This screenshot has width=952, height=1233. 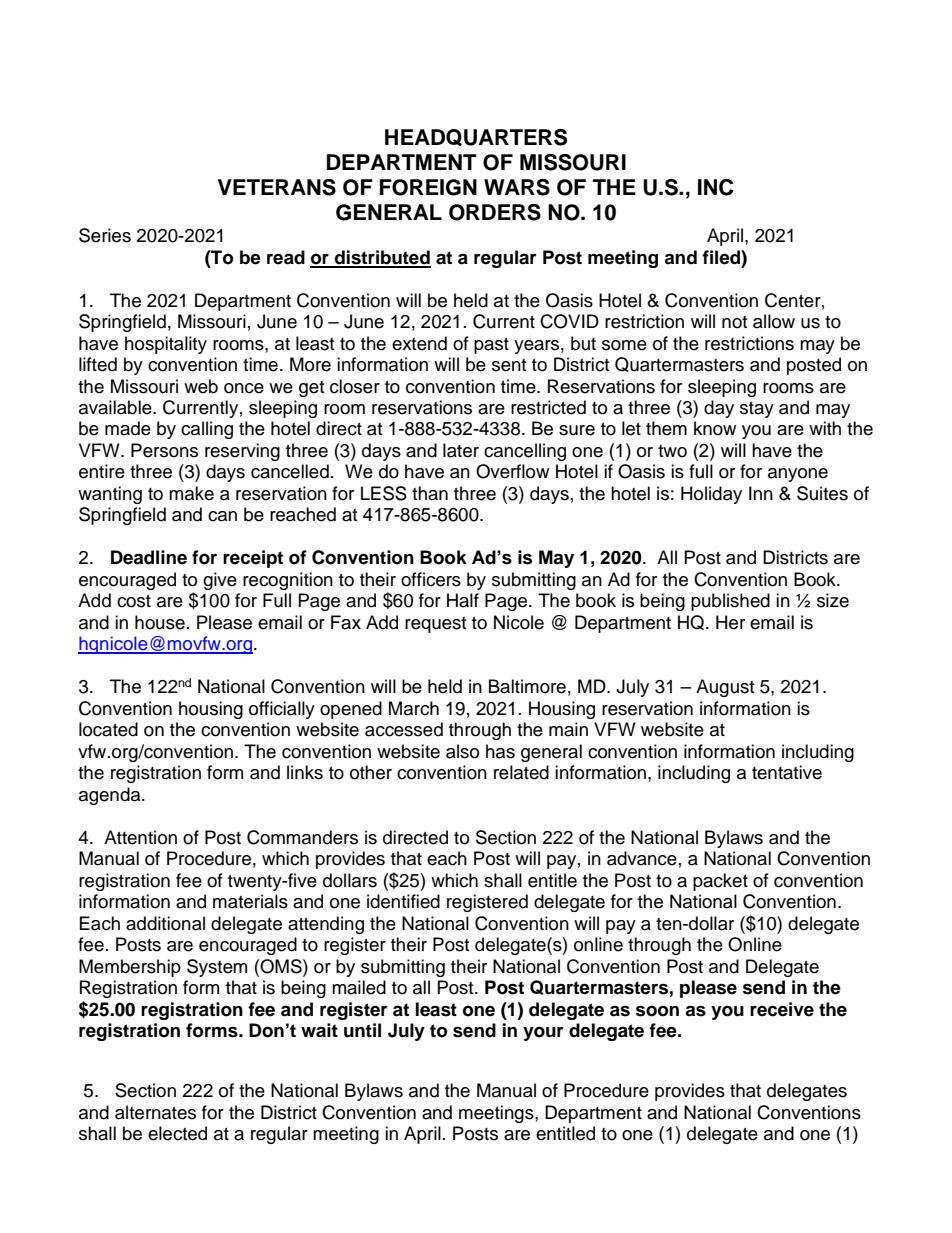 I want to click on not, so click(x=734, y=322).
